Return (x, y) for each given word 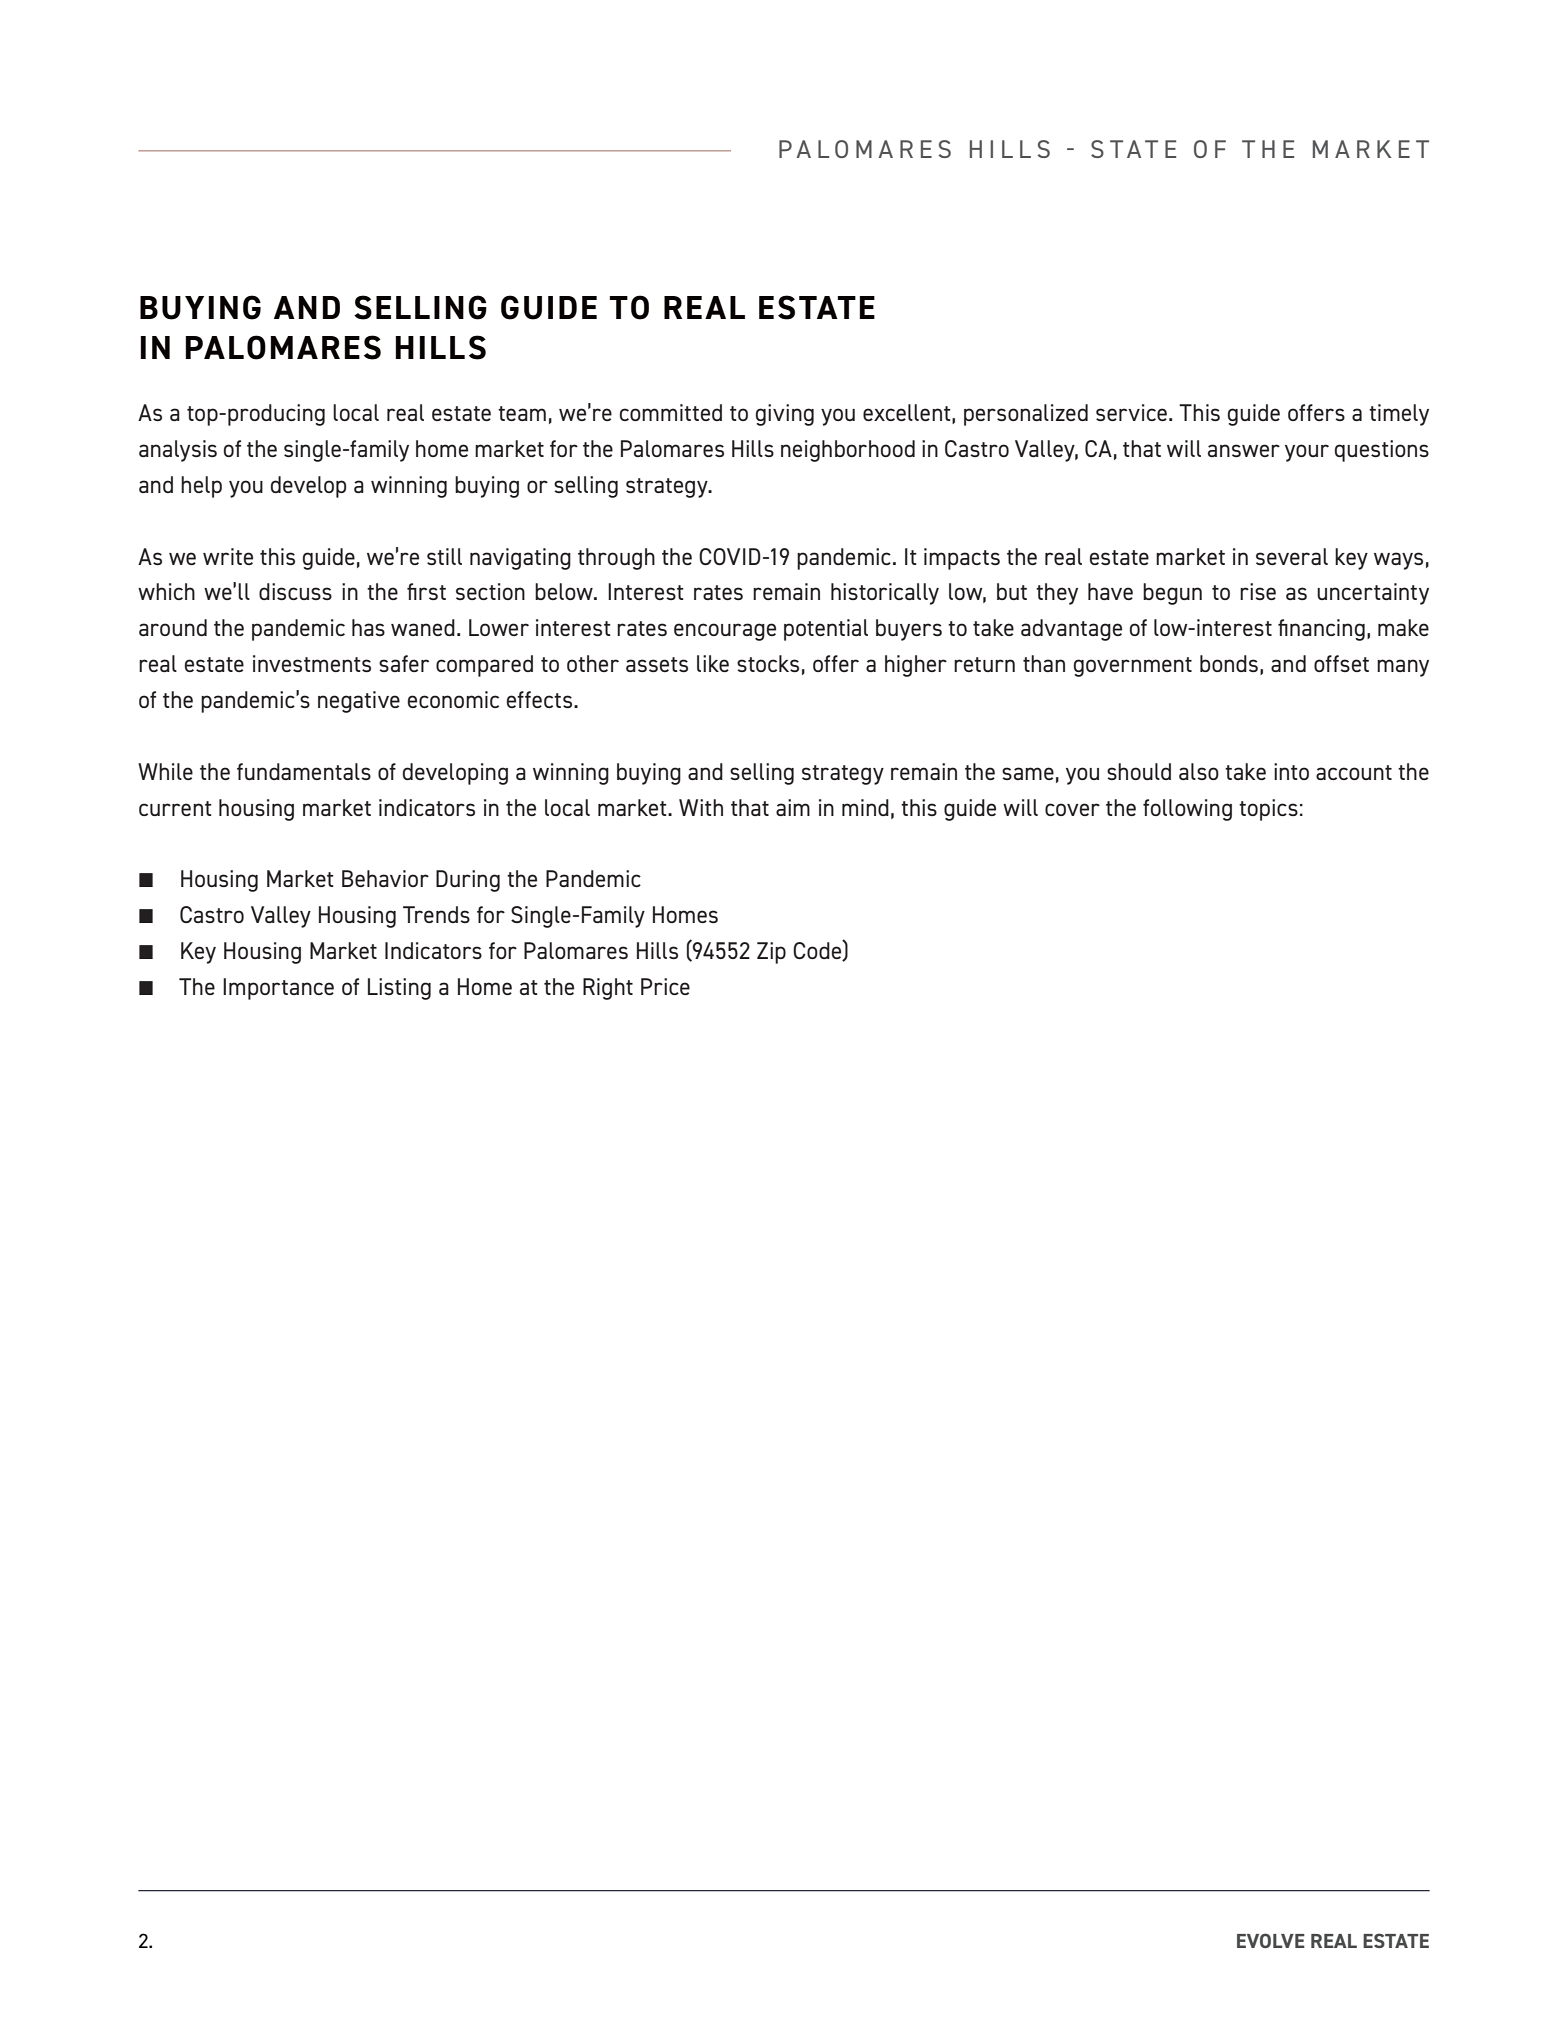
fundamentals (304, 771)
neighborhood (848, 451)
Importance (278, 989)
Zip (771, 953)
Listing (399, 989)
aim (793, 807)
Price (665, 986)
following (1187, 810)
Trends (436, 914)
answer (1244, 450)
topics (1268, 810)
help (201, 487)
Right (608, 989)
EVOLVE (1271, 1940)
